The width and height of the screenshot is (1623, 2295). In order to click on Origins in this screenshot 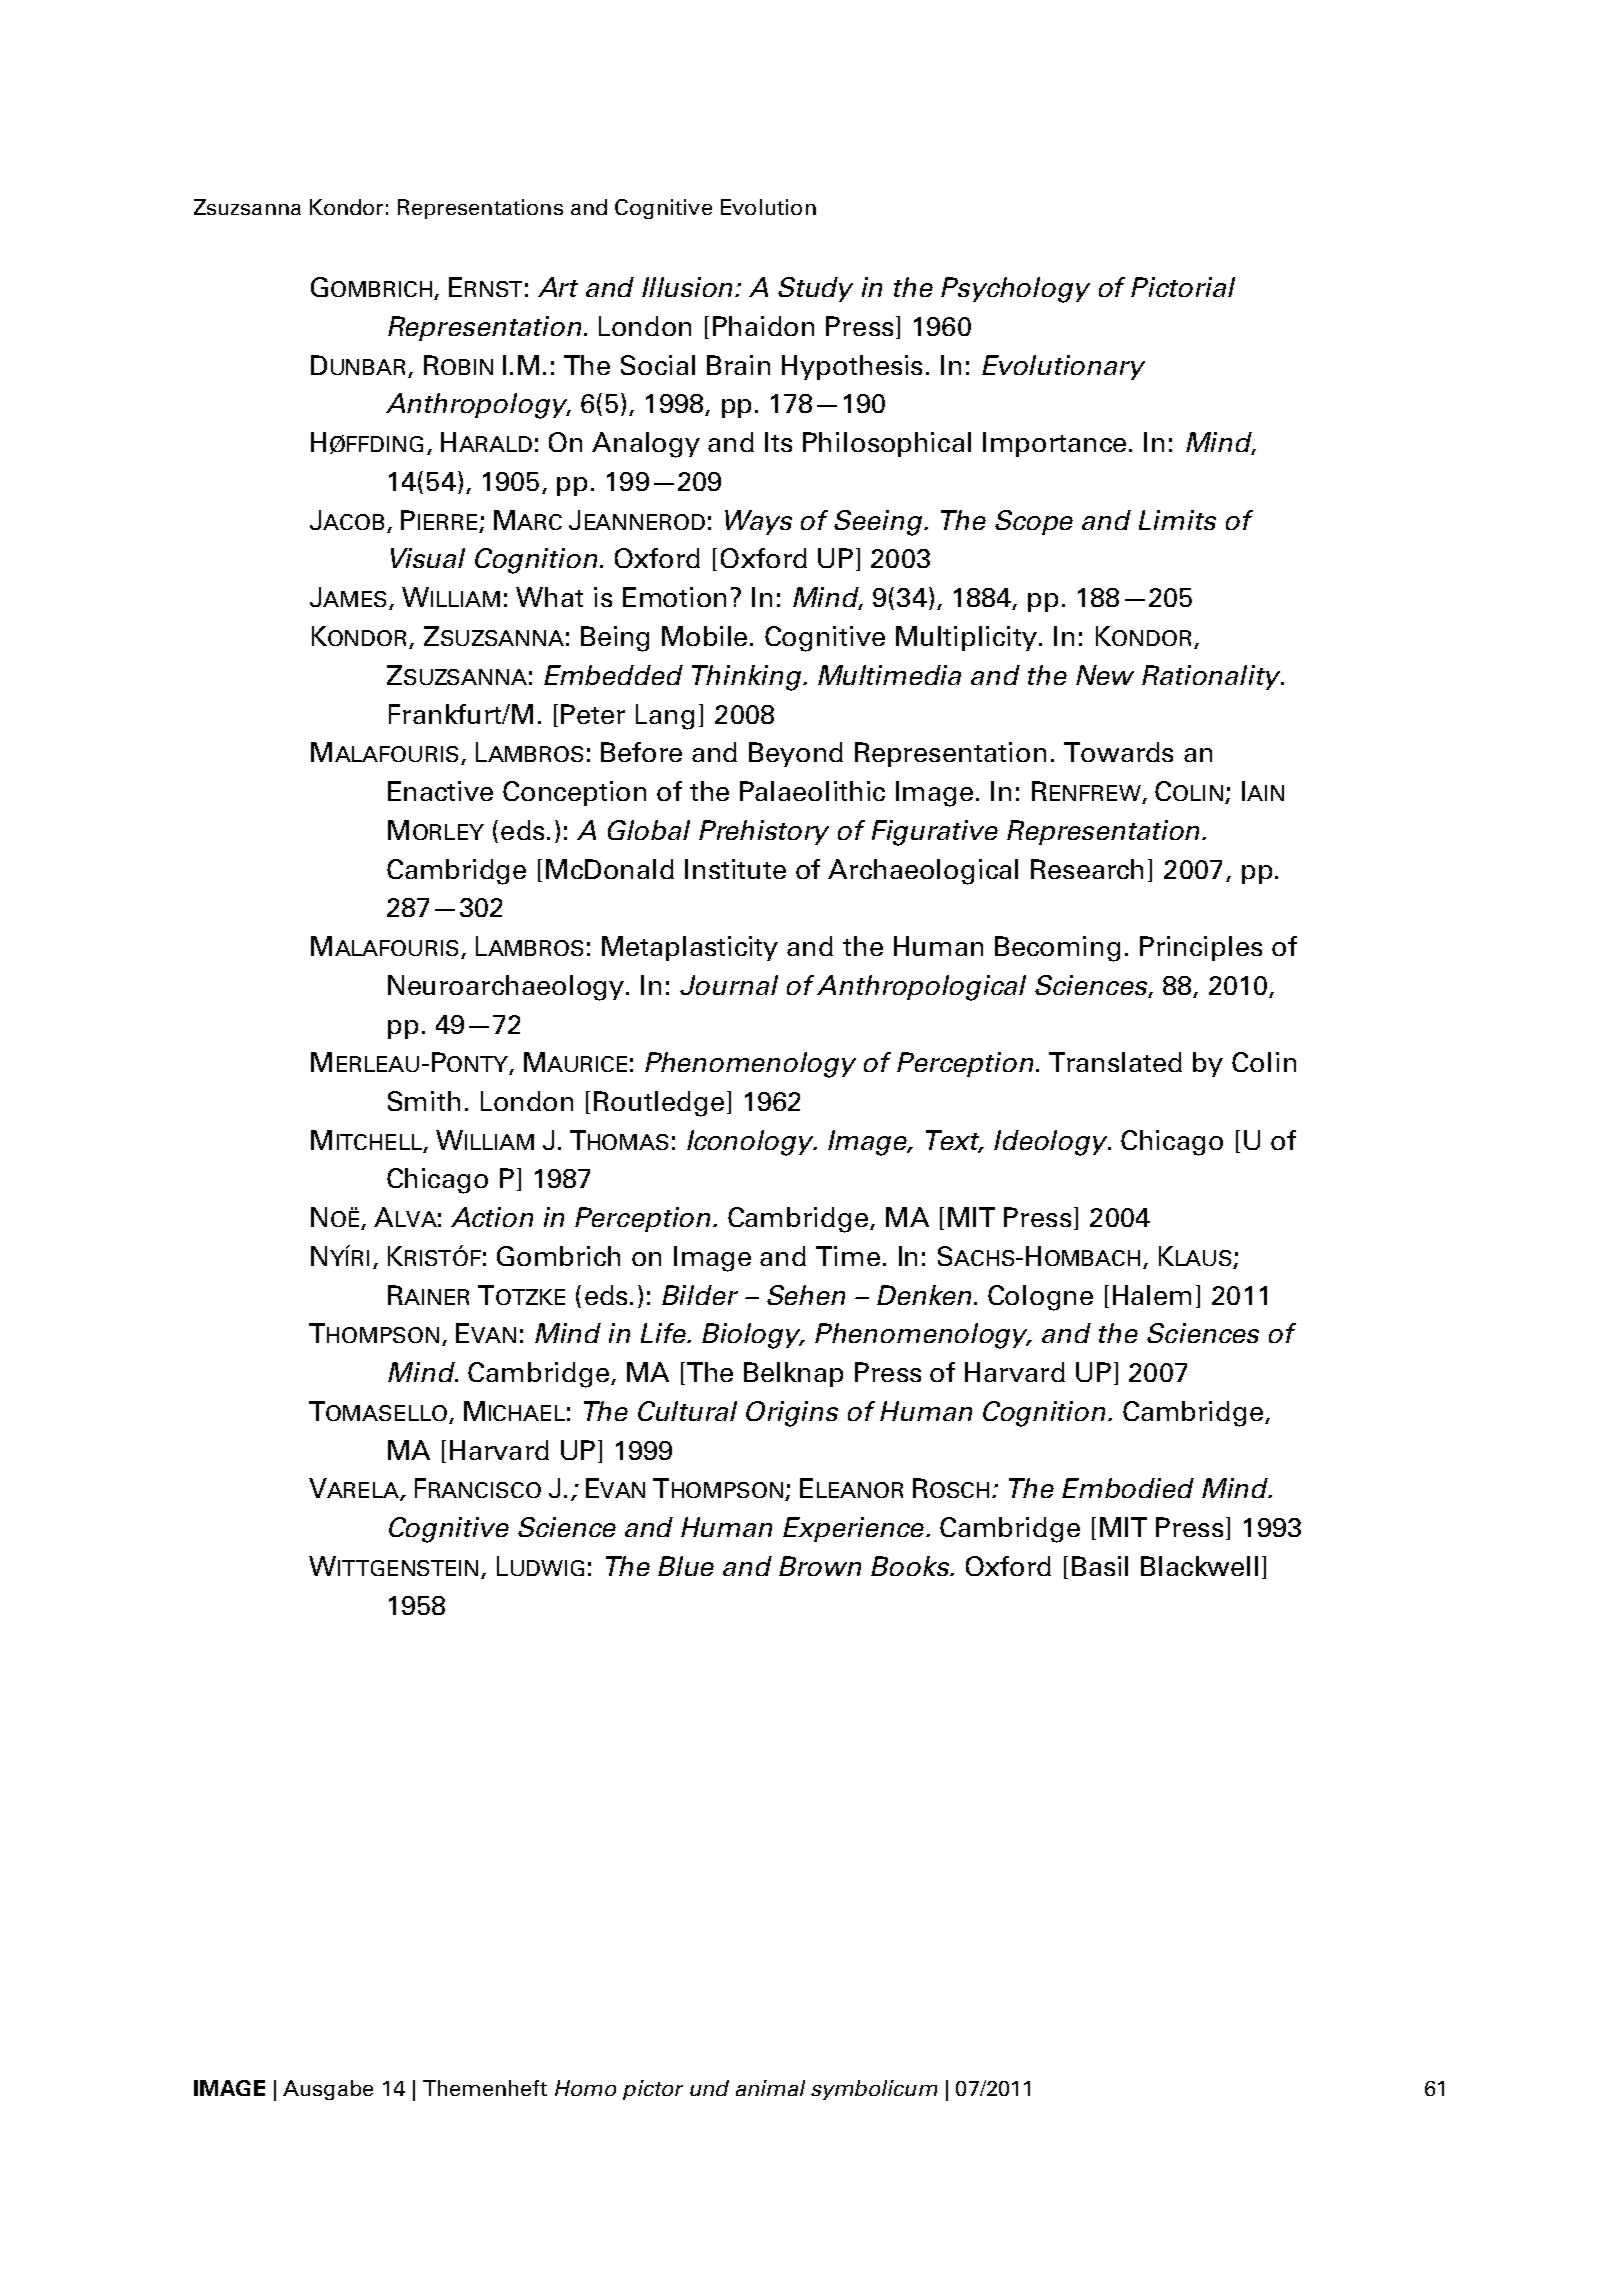, I will do `click(792, 1414)`.
